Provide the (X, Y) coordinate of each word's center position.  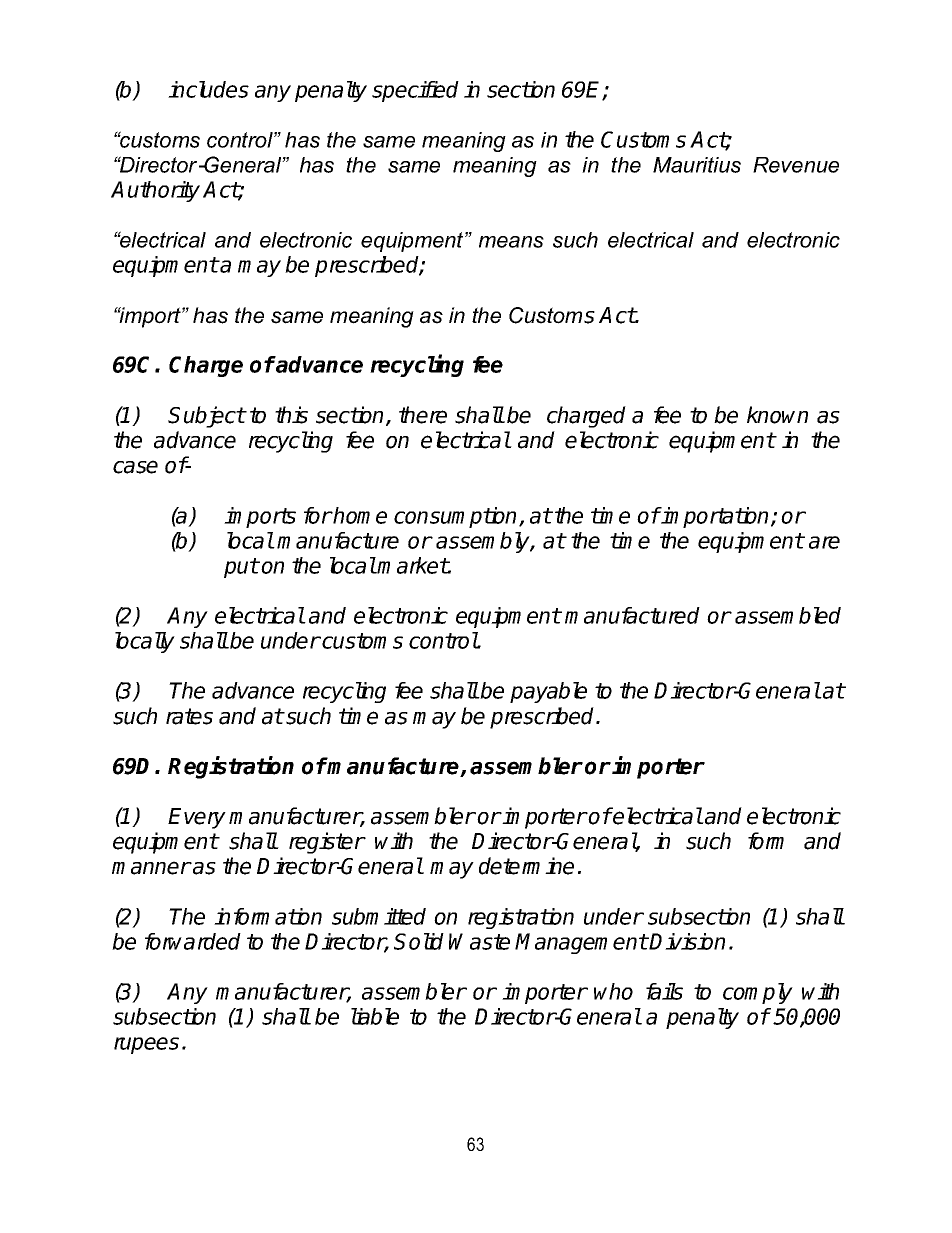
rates (189, 716)
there (423, 415)
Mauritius (697, 165)
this (291, 415)
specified (415, 91)
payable (548, 692)
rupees (146, 1045)
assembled (788, 615)
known (777, 415)
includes (208, 89)
